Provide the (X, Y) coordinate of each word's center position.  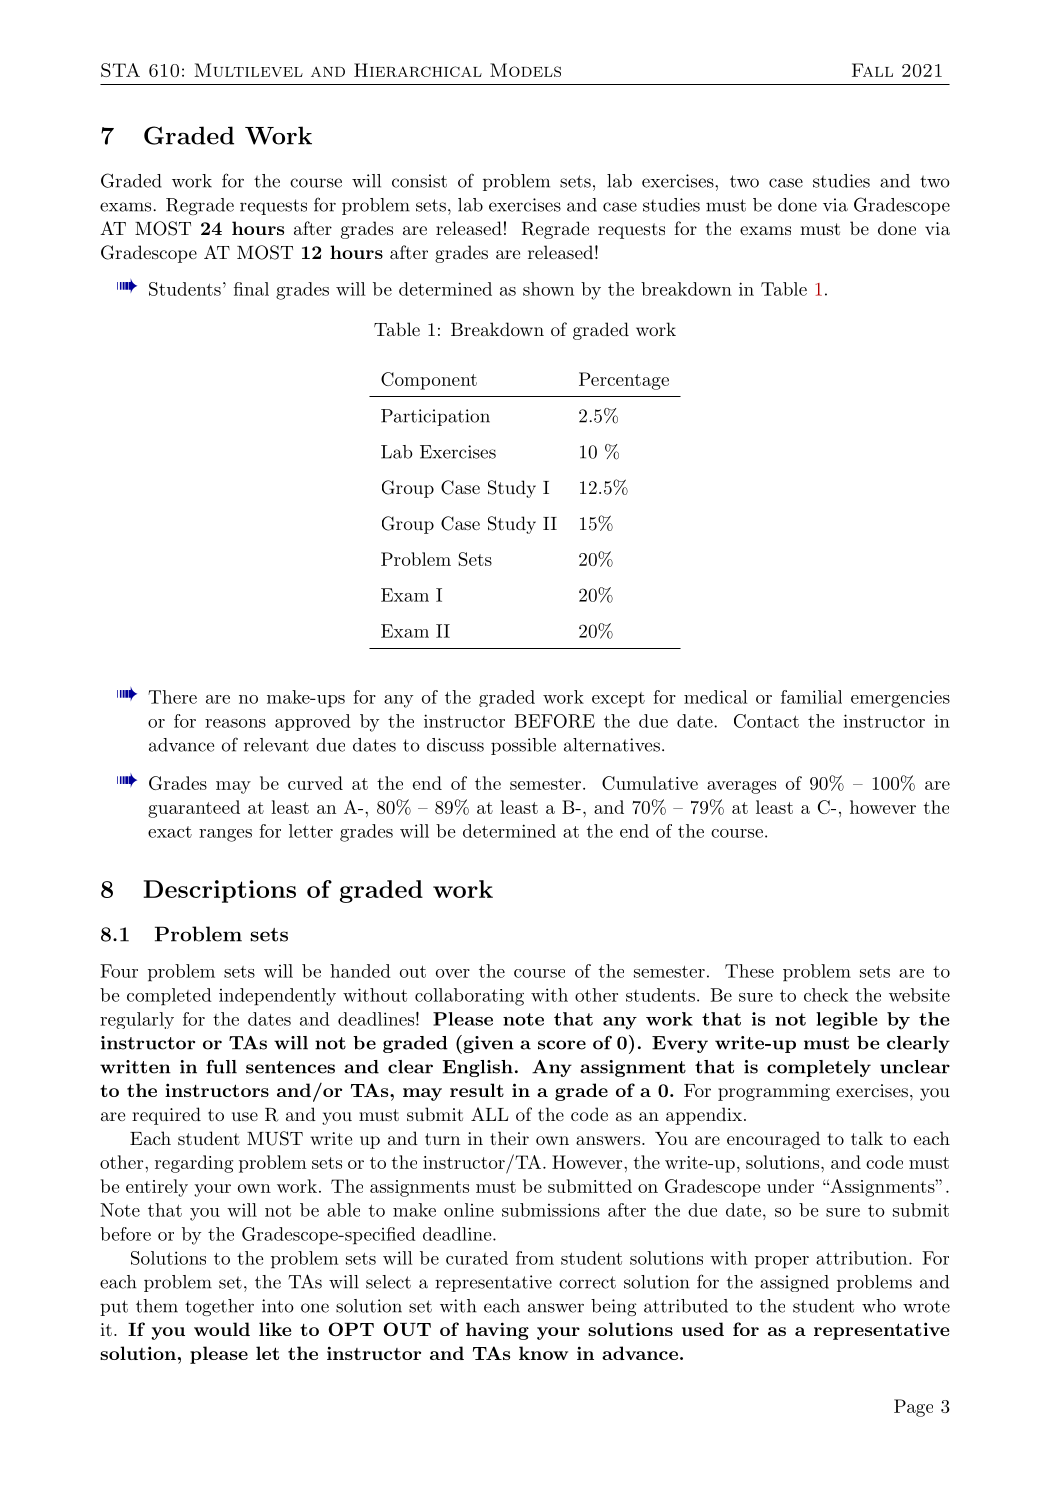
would (222, 1329)
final (251, 289)
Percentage (624, 381)
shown (548, 289)
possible (523, 746)
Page (913, 1408)
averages (741, 787)
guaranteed (194, 809)
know (543, 1353)
